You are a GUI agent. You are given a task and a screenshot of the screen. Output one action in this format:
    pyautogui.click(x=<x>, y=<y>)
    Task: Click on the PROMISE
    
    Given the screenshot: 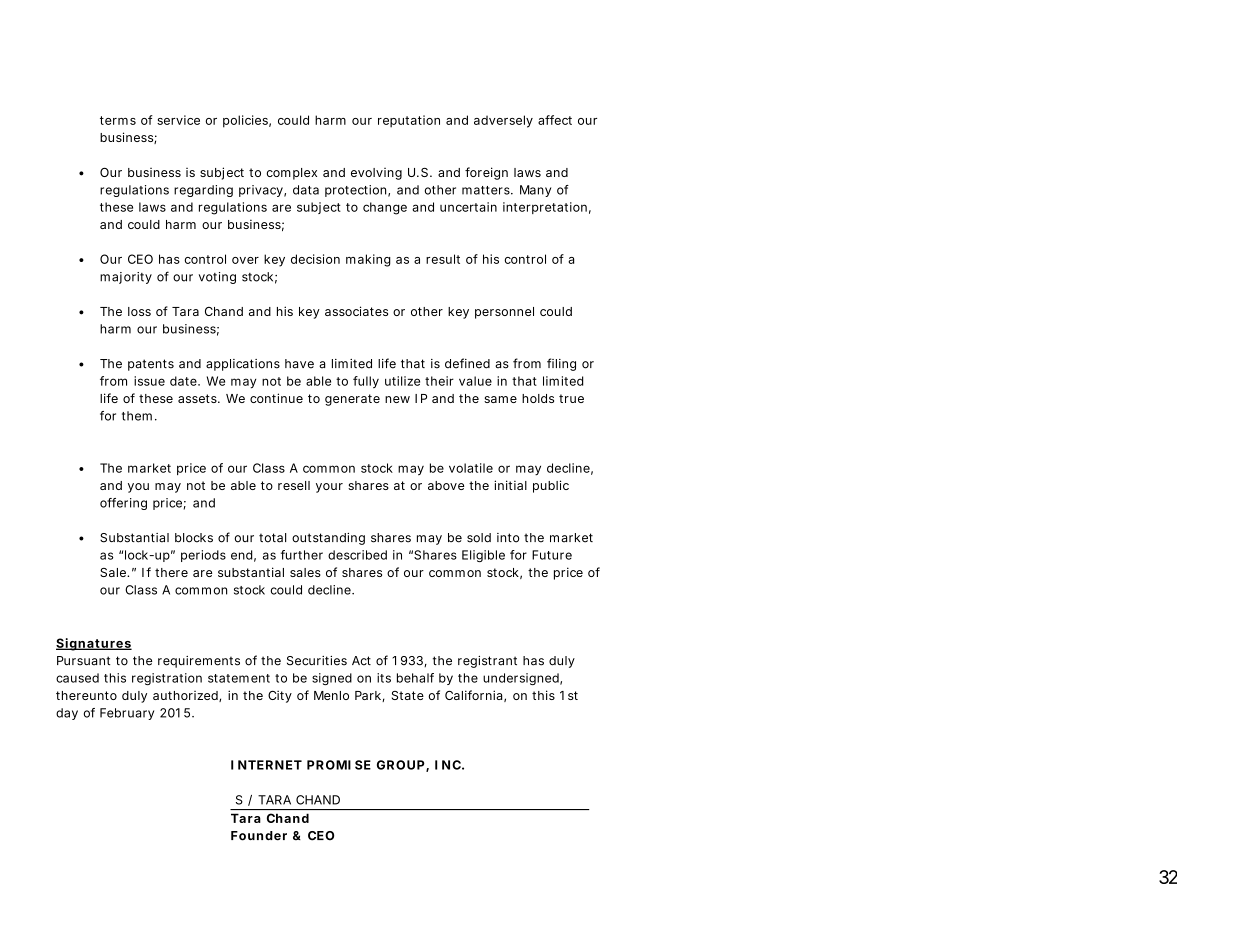 What is the action you would take?
    pyautogui.click(x=339, y=765)
